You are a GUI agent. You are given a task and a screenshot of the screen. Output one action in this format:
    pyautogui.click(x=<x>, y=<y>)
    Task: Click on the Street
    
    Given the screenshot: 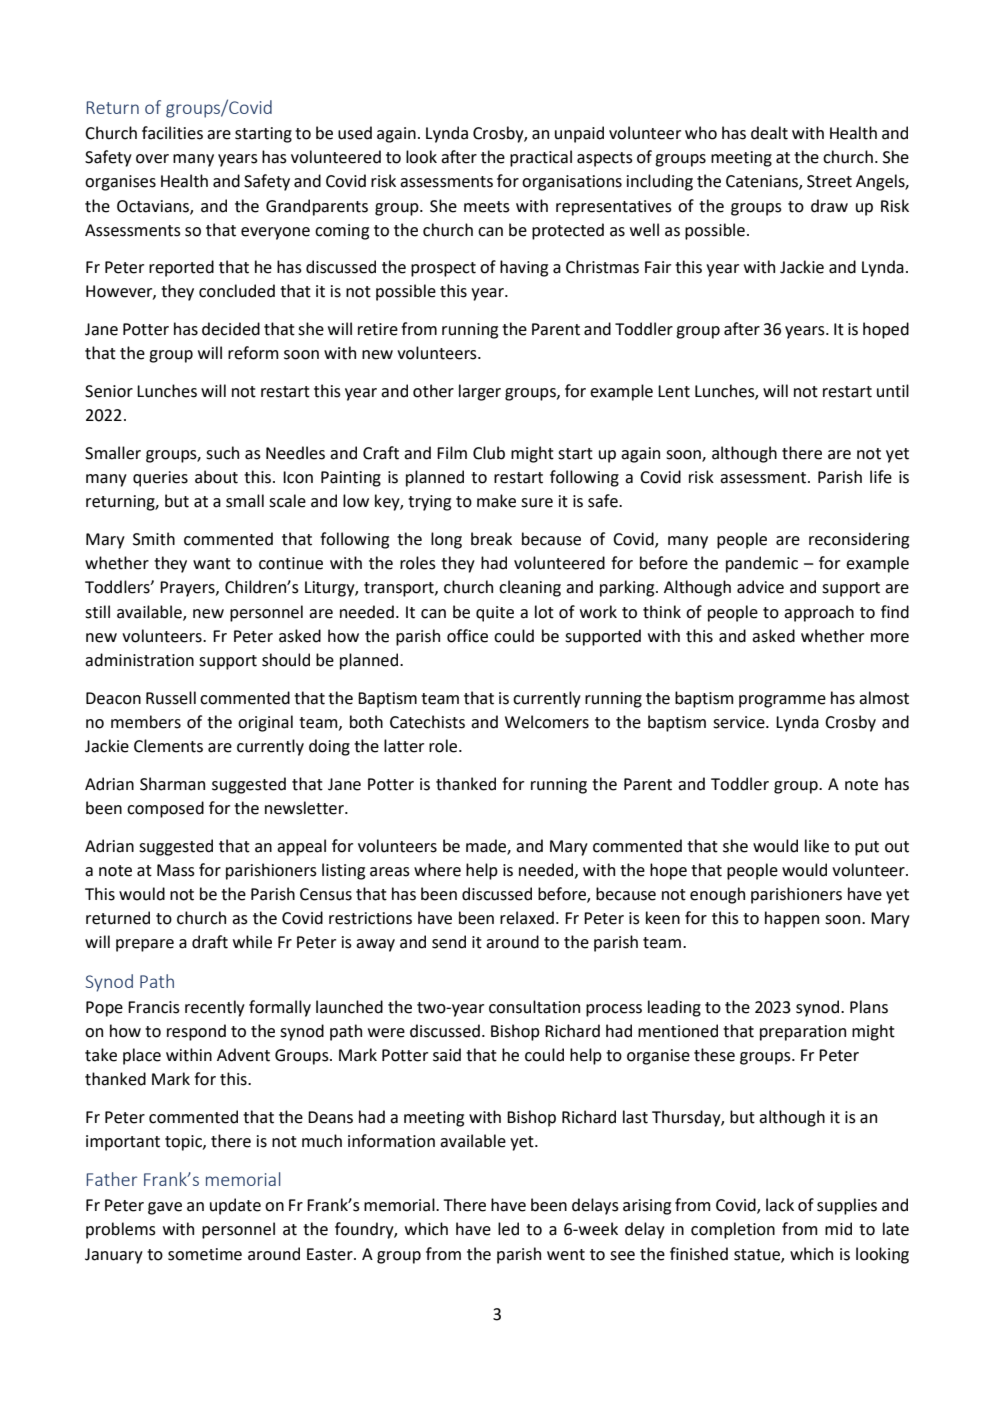 What is the action you would take?
    pyautogui.click(x=829, y=181)
